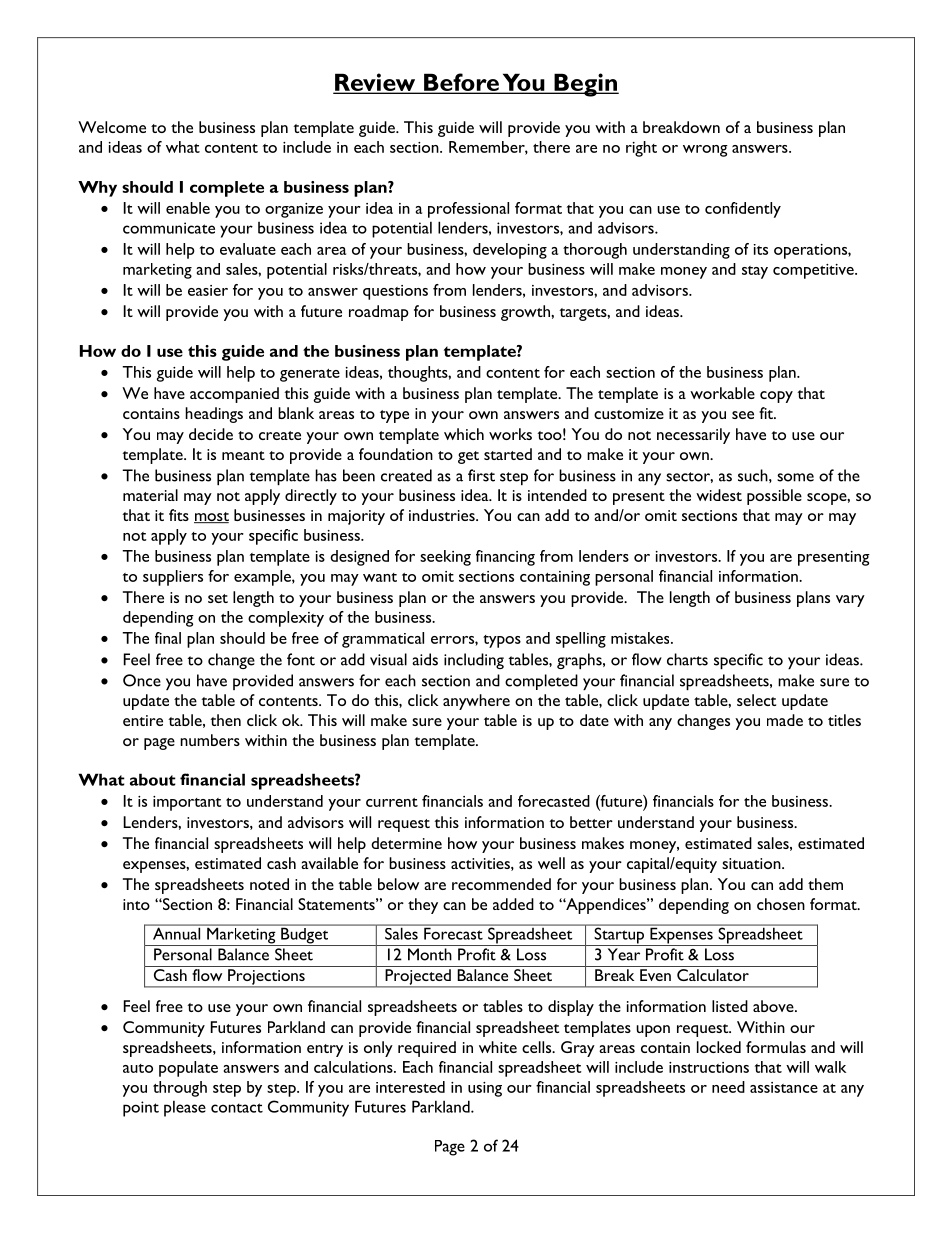 The image size is (952, 1233). I want to click on using, so click(485, 1089).
